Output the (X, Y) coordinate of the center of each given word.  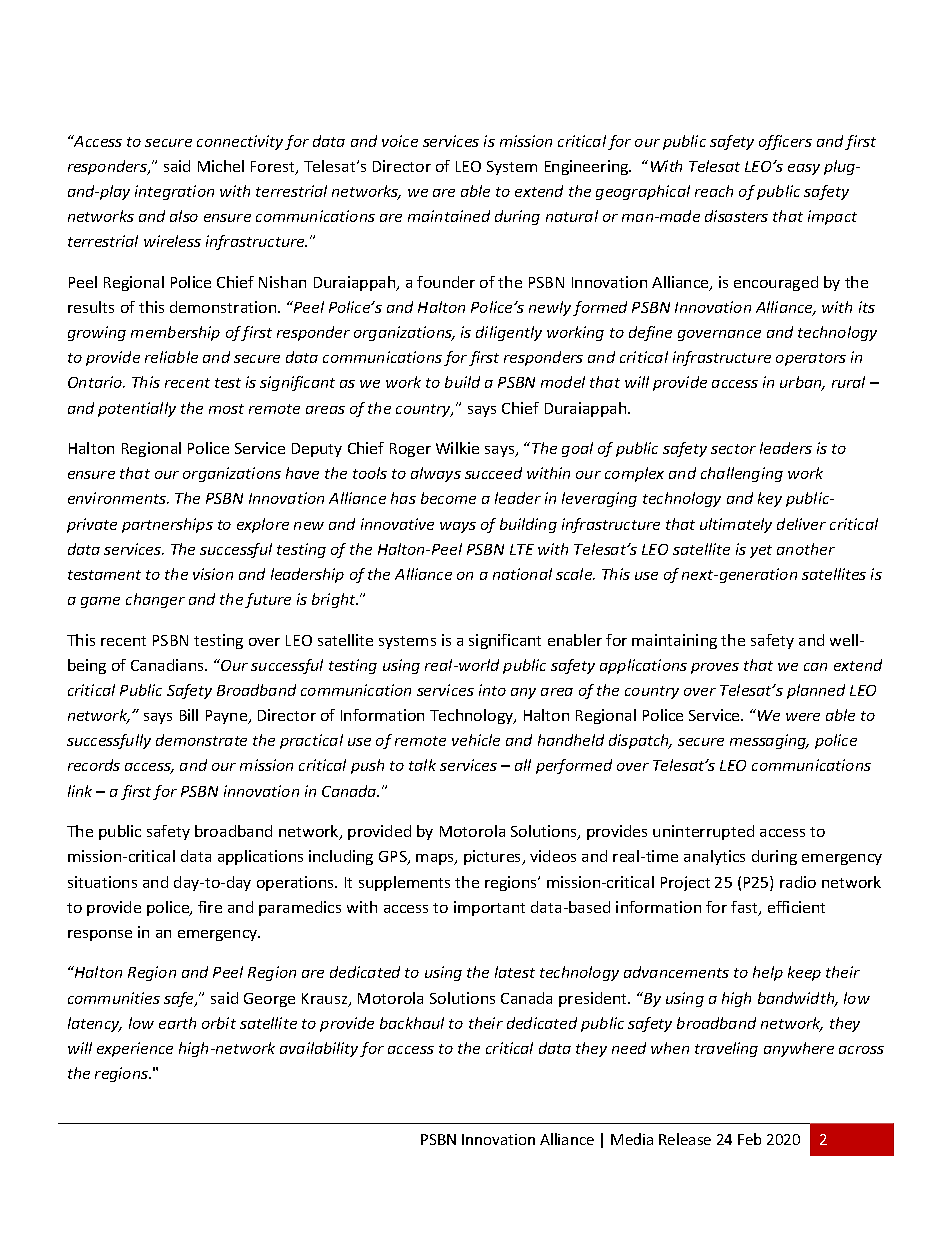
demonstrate (201, 740)
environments (118, 498)
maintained (449, 216)
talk (422, 765)
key (770, 499)
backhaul (412, 1023)
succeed (493, 473)
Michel (221, 166)
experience (135, 1049)
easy (804, 169)
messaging (769, 741)
